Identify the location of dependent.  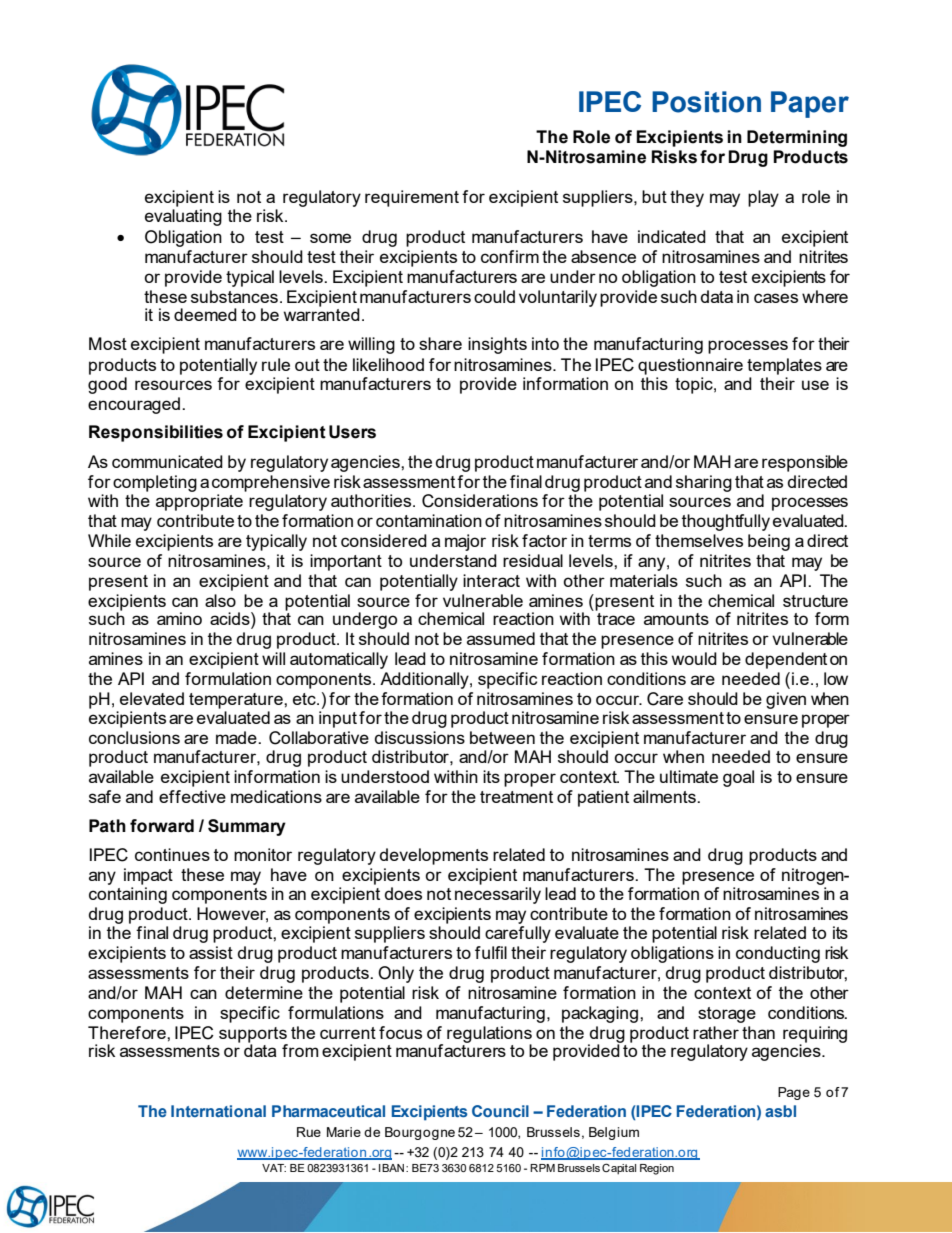
(786, 660).
